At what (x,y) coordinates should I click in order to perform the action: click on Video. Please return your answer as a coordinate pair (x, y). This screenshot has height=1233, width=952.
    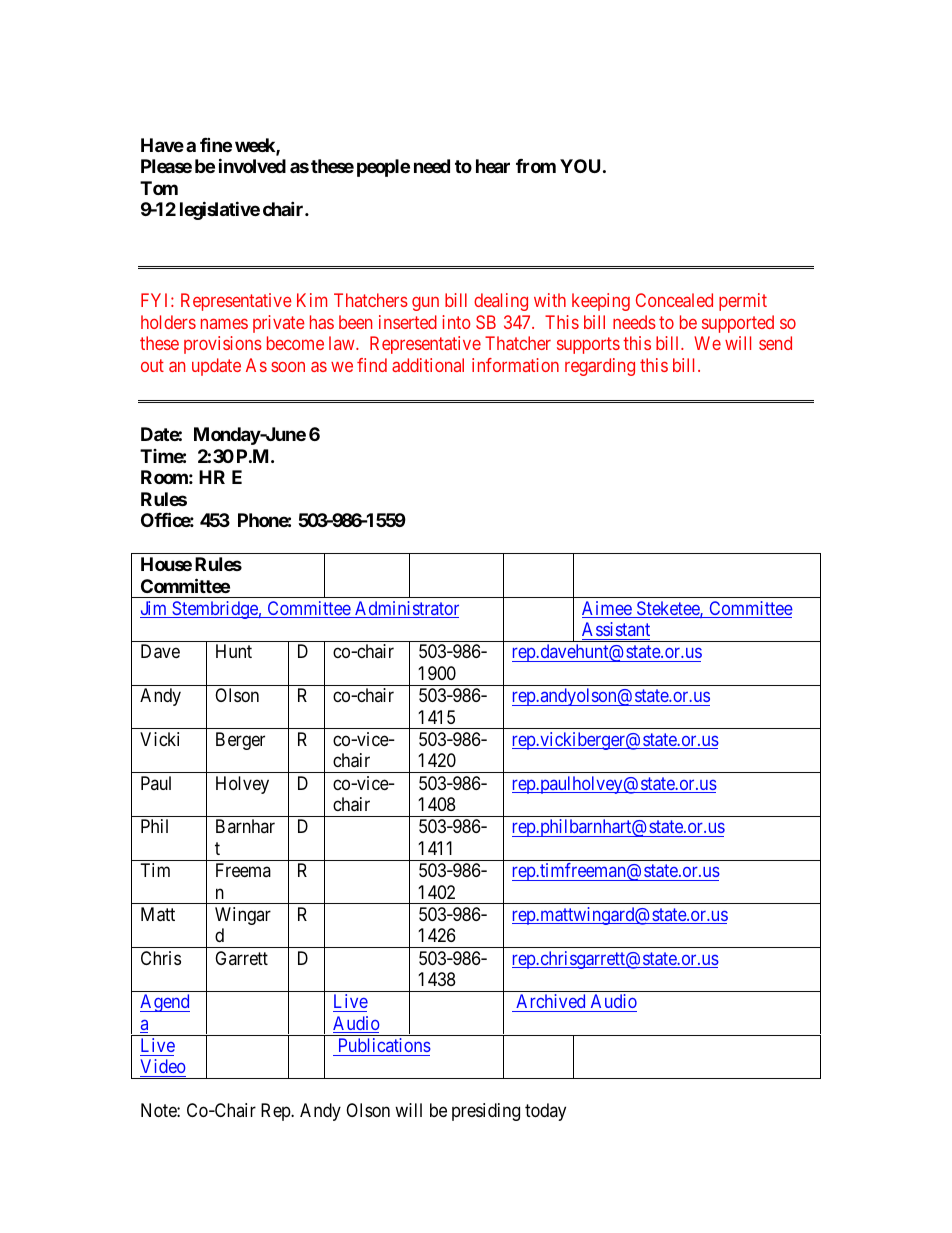
    Looking at the image, I should click on (163, 1068).
